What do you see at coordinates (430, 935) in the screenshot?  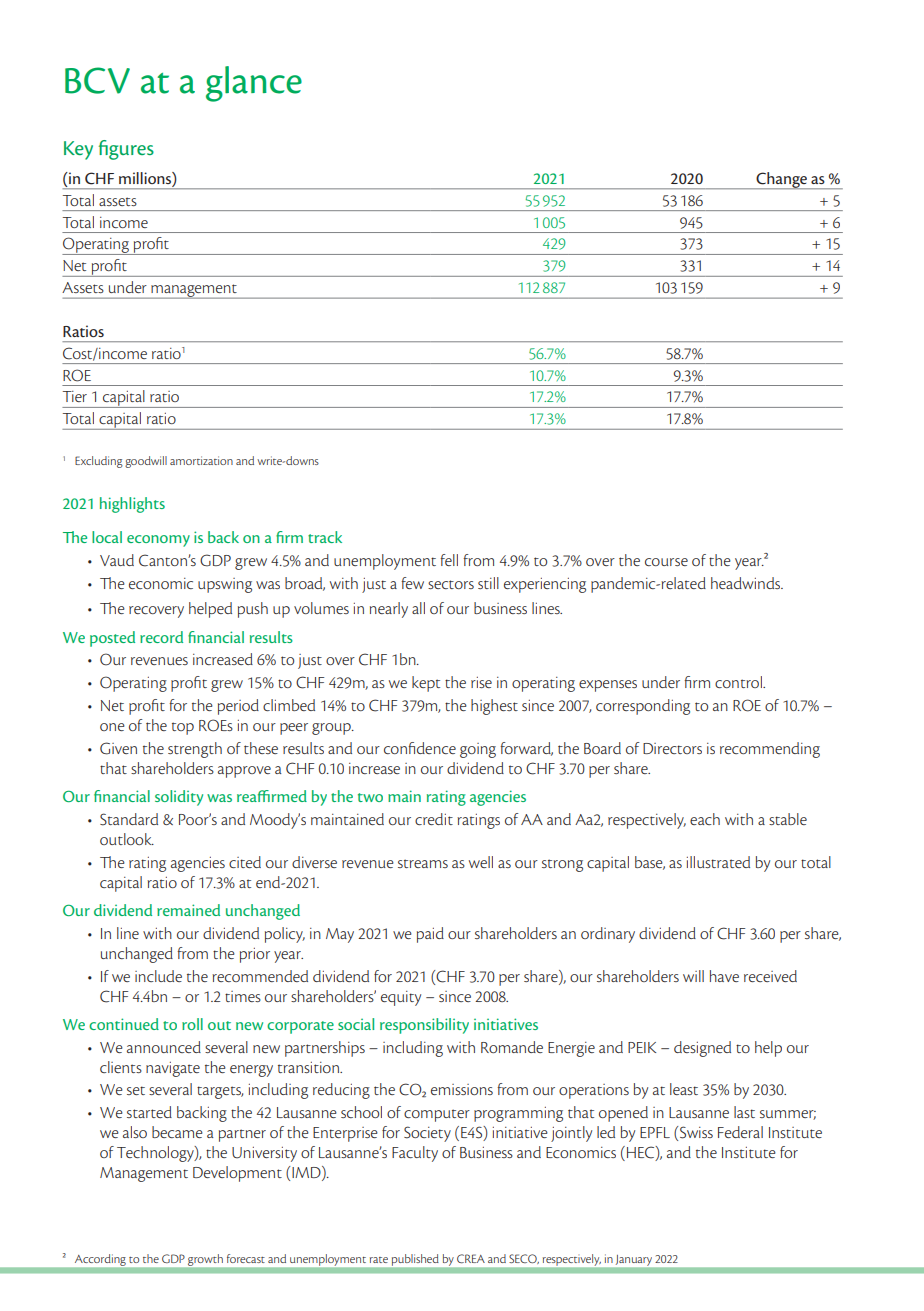 I see `paid` at bounding box center [430, 935].
